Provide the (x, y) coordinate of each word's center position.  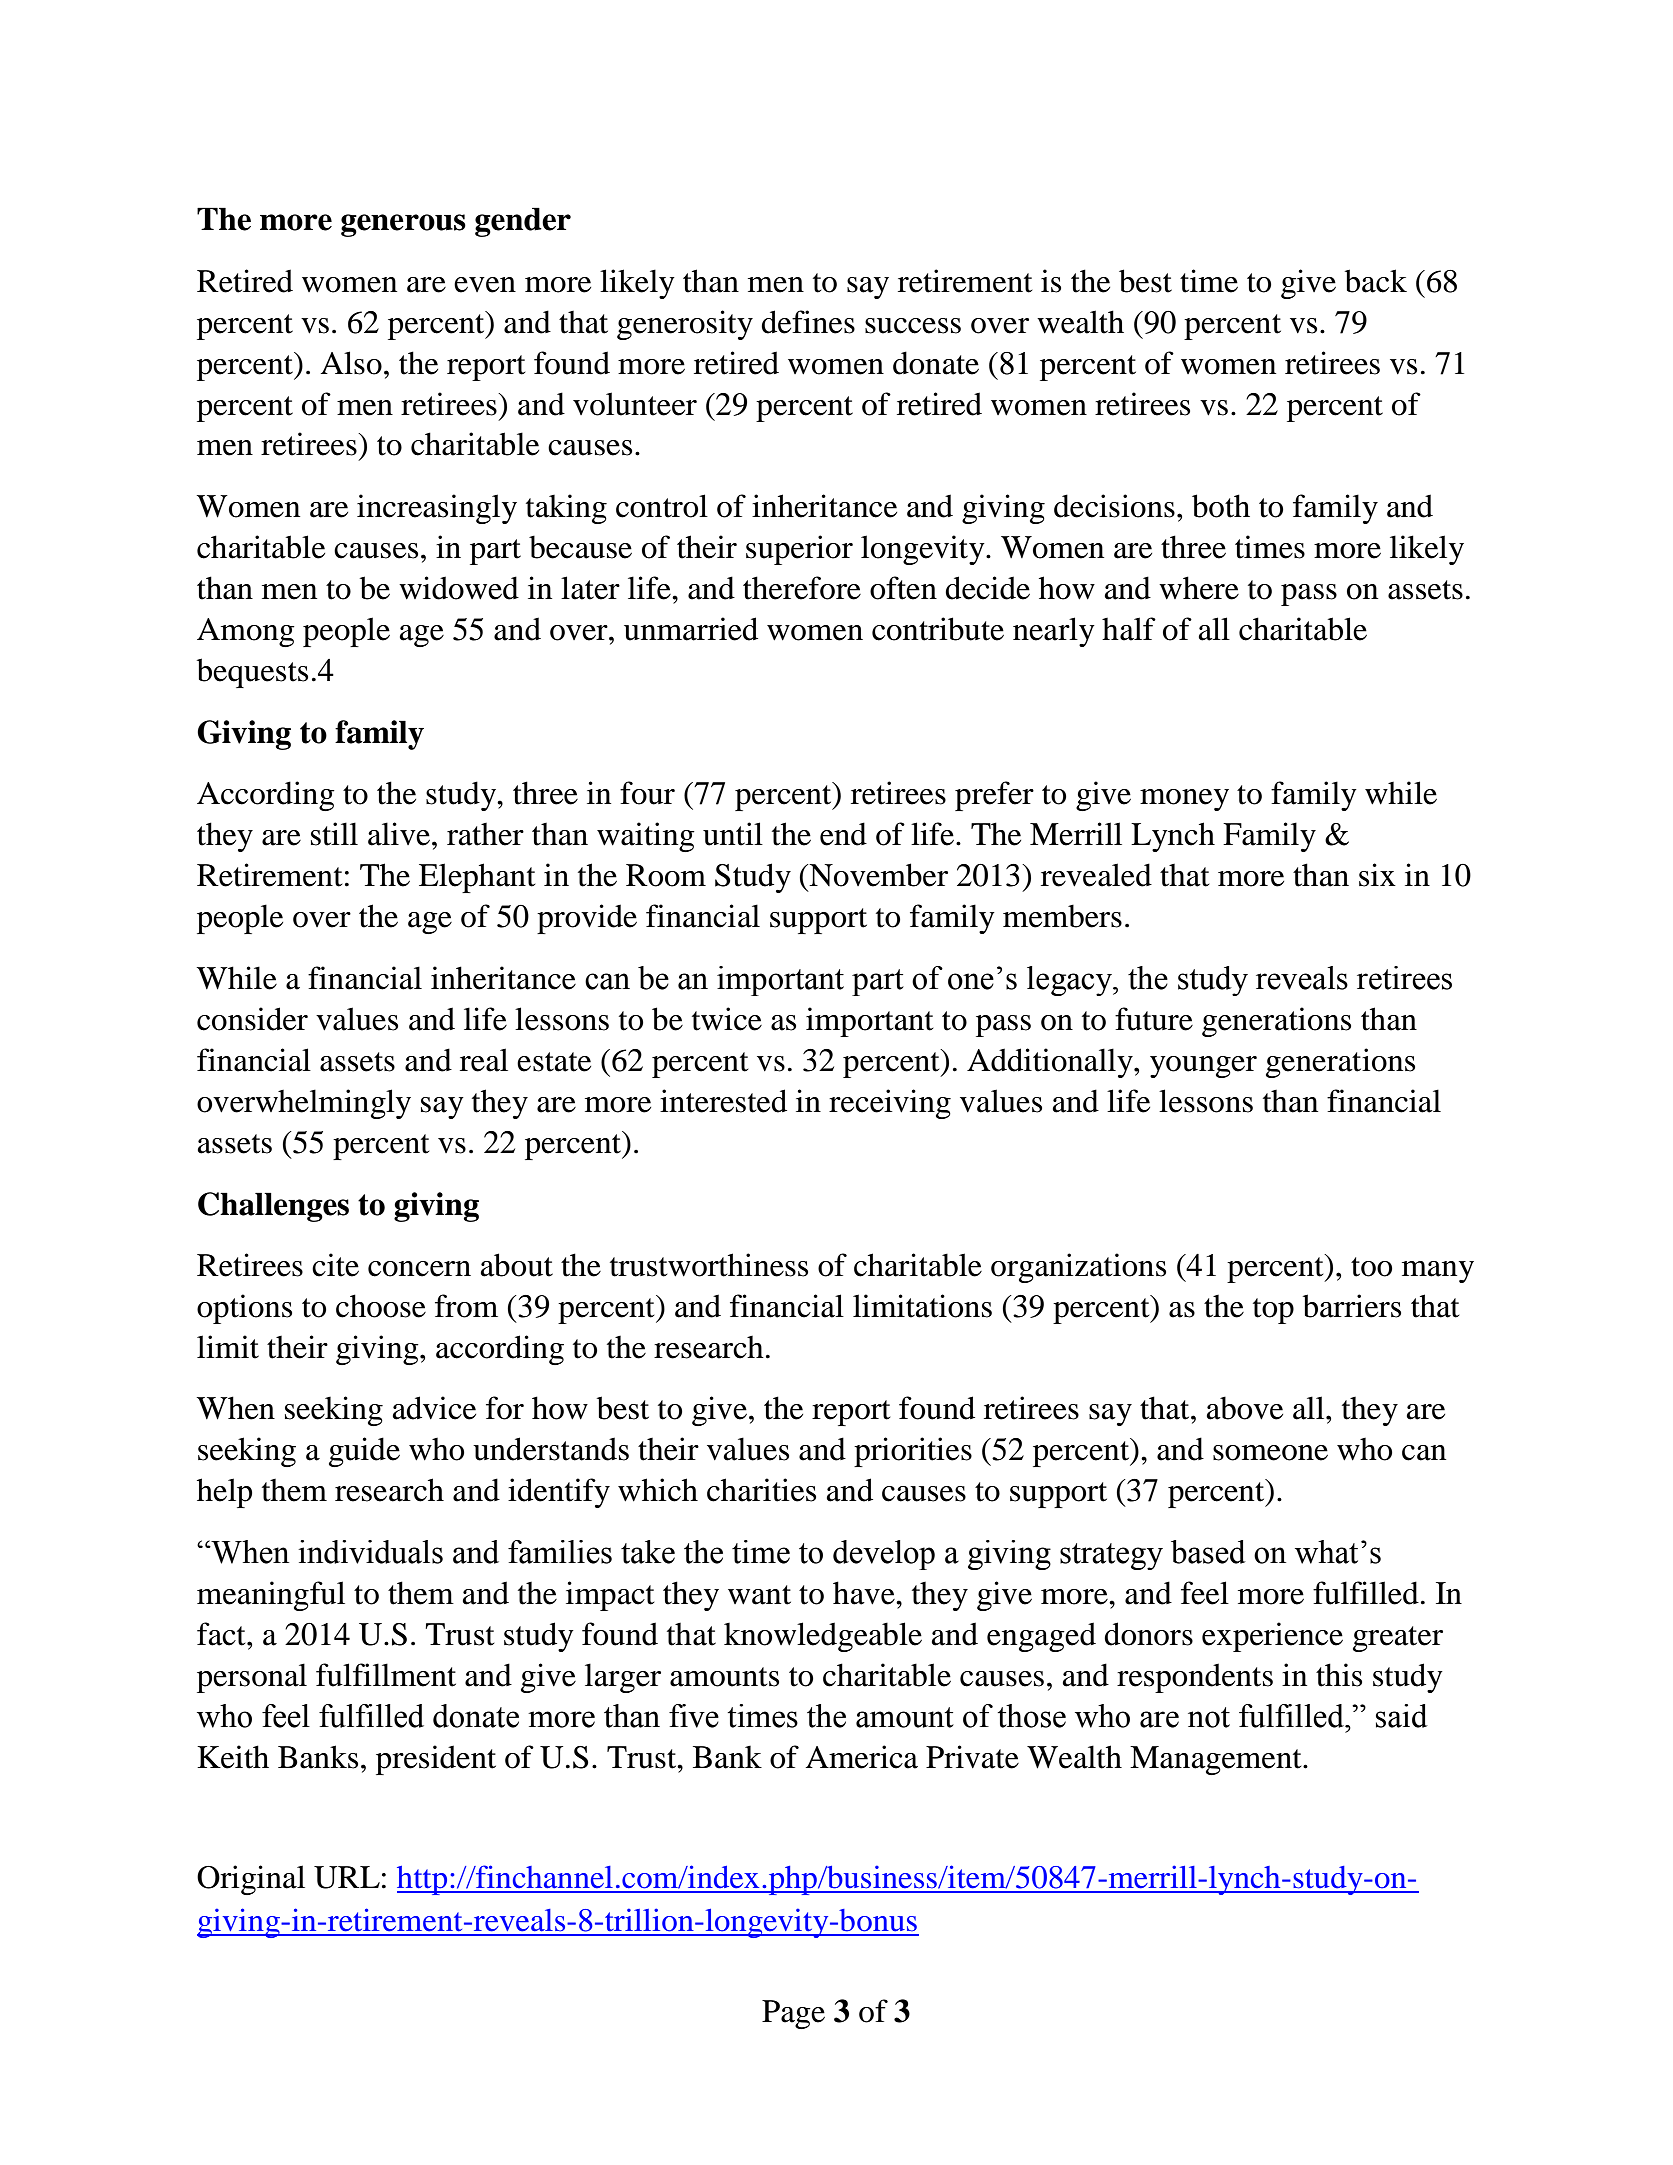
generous (403, 225)
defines (808, 322)
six (1377, 875)
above (1245, 1408)
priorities (913, 1452)
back (1376, 281)
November (877, 875)
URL (347, 1877)
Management (1217, 1760)
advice (434, 1408)
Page (793, 2014)
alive (400, 834)
